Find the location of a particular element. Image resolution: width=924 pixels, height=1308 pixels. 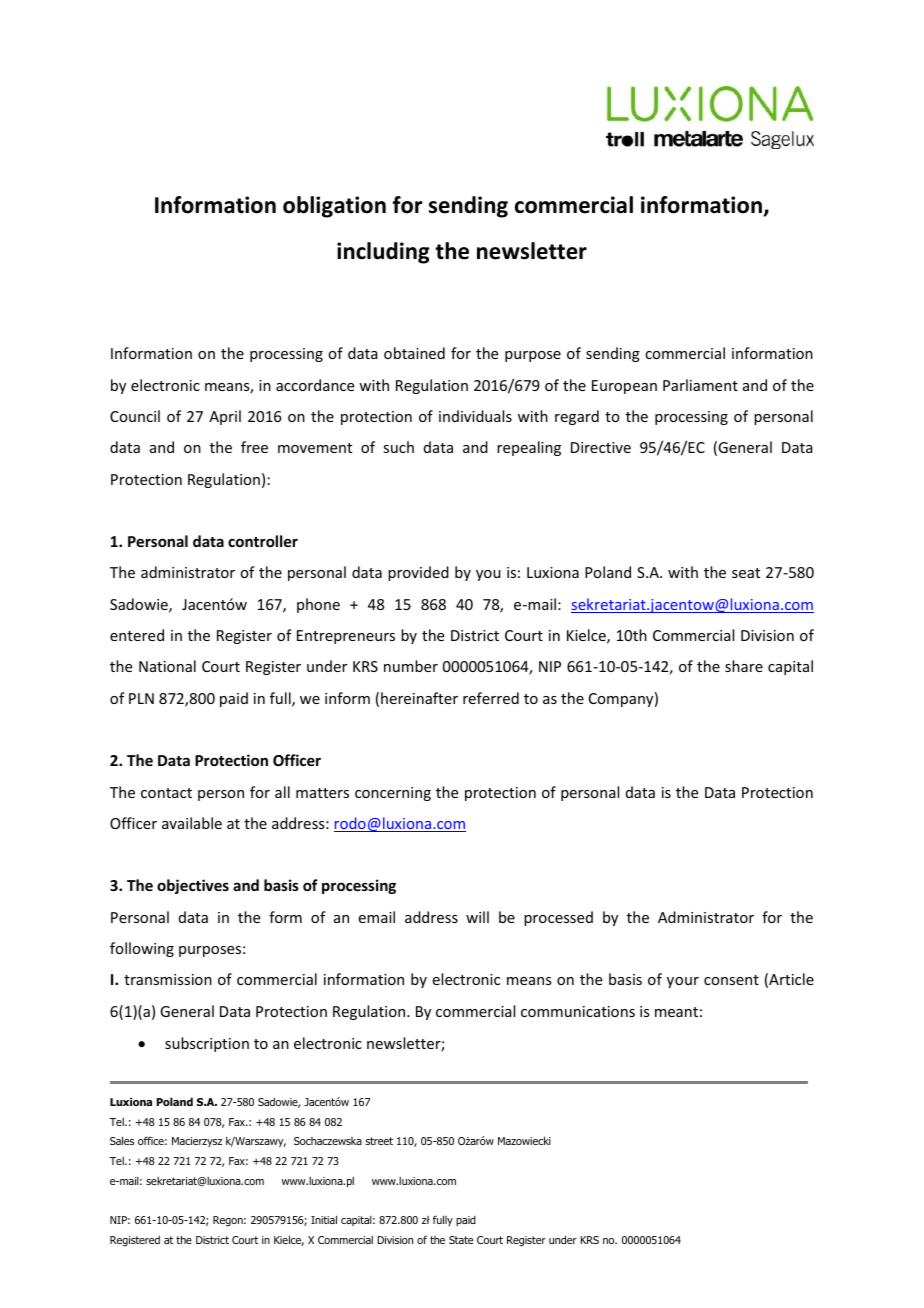

communications is located at coordinates (578, 1011).
